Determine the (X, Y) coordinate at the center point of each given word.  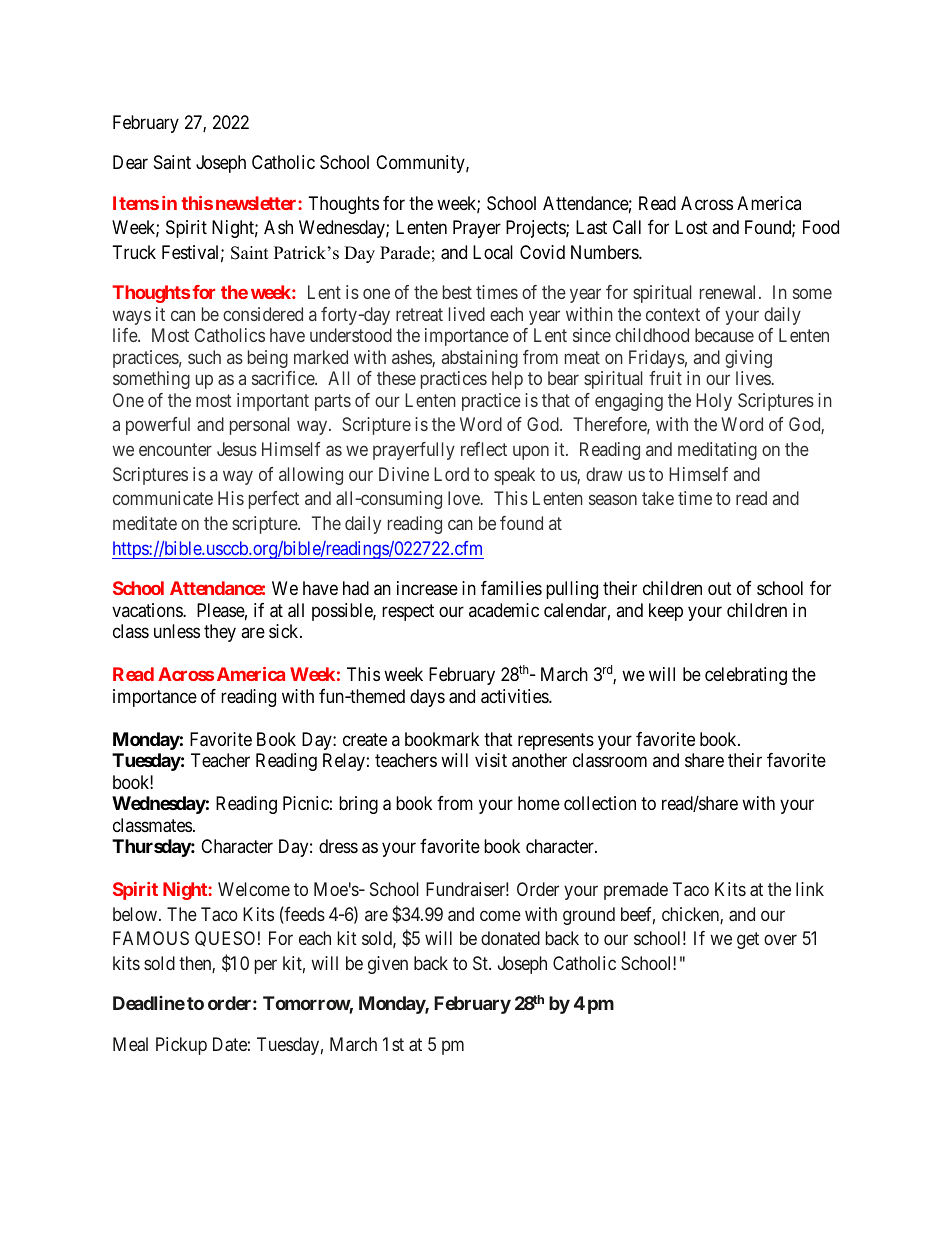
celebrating (746, 676)
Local (493, 252)
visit (491, 760)
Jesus (237, 449)
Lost (691, 227)
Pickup (181, 1046)
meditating (717, 451)
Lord (451, 474)
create (365, 740)
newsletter (257, 203)
